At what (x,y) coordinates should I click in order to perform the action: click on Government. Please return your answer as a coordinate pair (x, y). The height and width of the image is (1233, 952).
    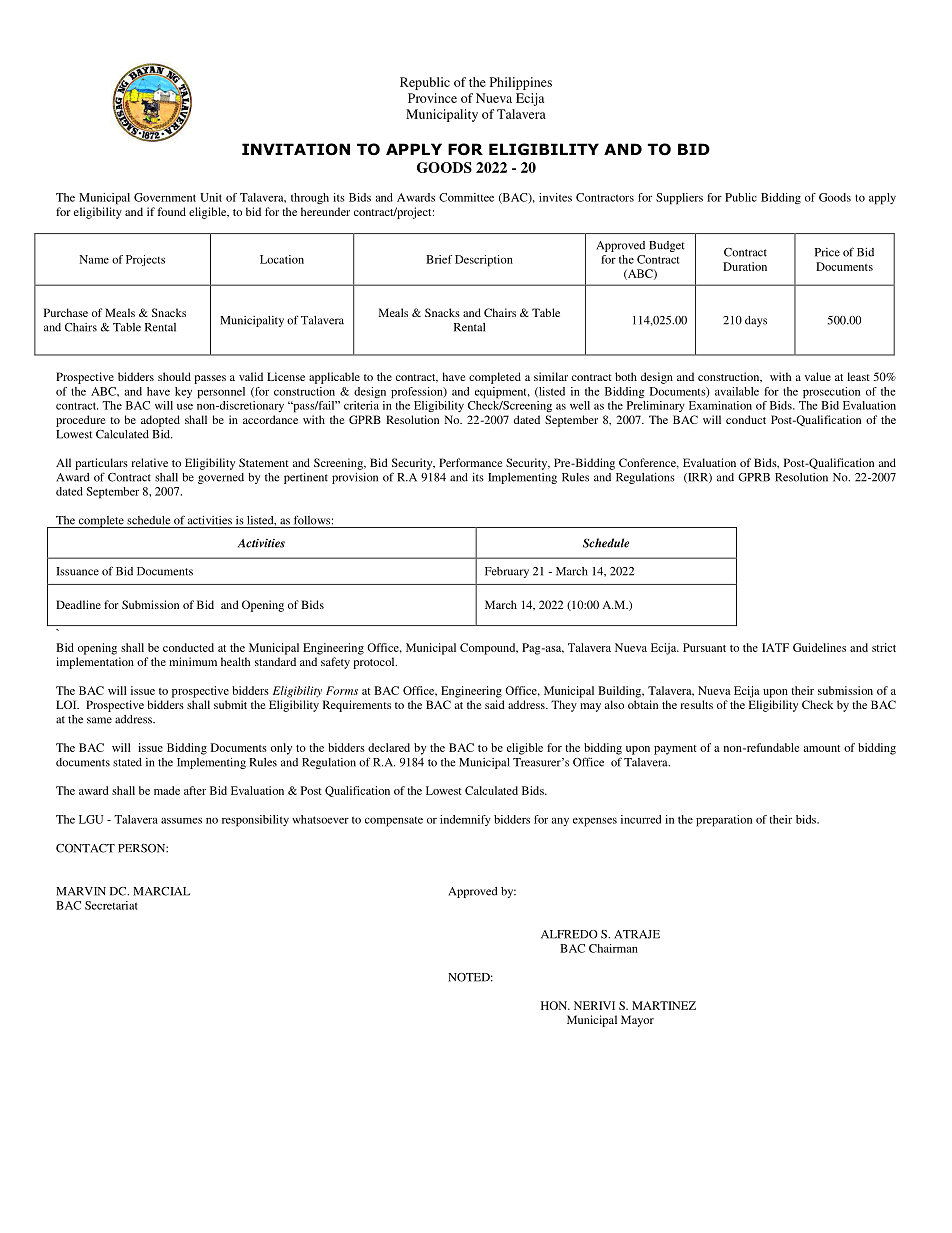
    Looking at the image, I should click on (165, 197).
